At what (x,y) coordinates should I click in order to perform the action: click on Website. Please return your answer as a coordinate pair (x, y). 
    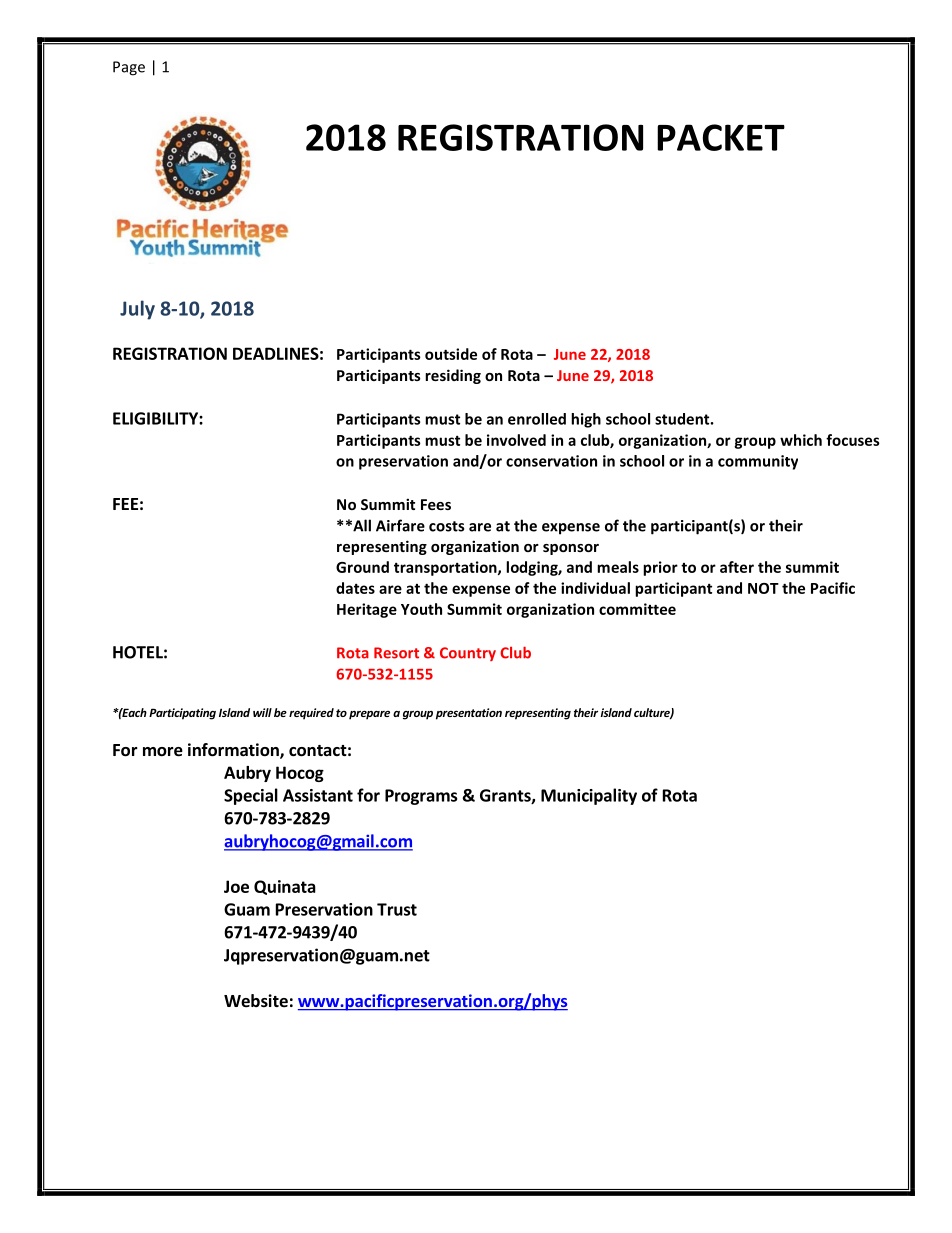
    Looking at the image, I should click on (256, 1001).
